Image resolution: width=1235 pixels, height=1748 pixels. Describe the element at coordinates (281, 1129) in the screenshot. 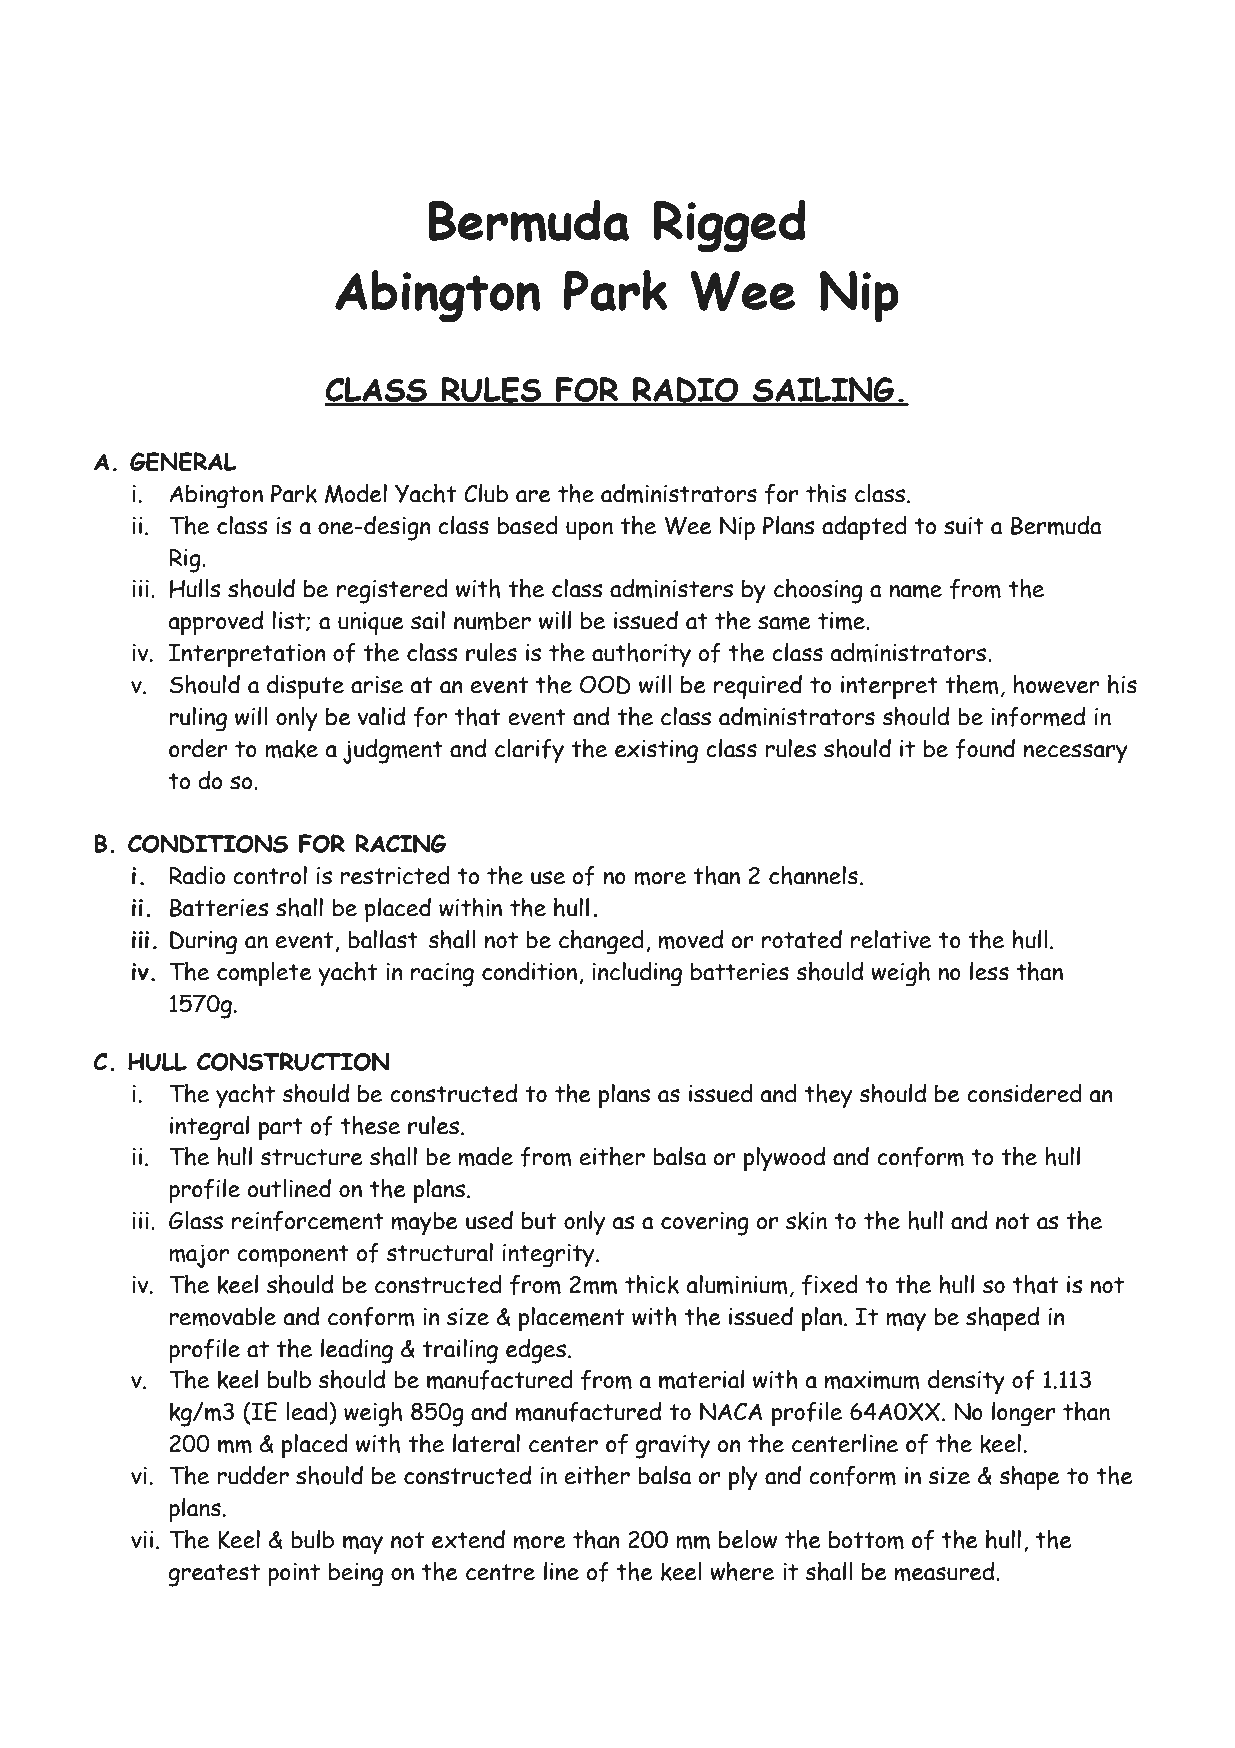

I see `part` at that location.
